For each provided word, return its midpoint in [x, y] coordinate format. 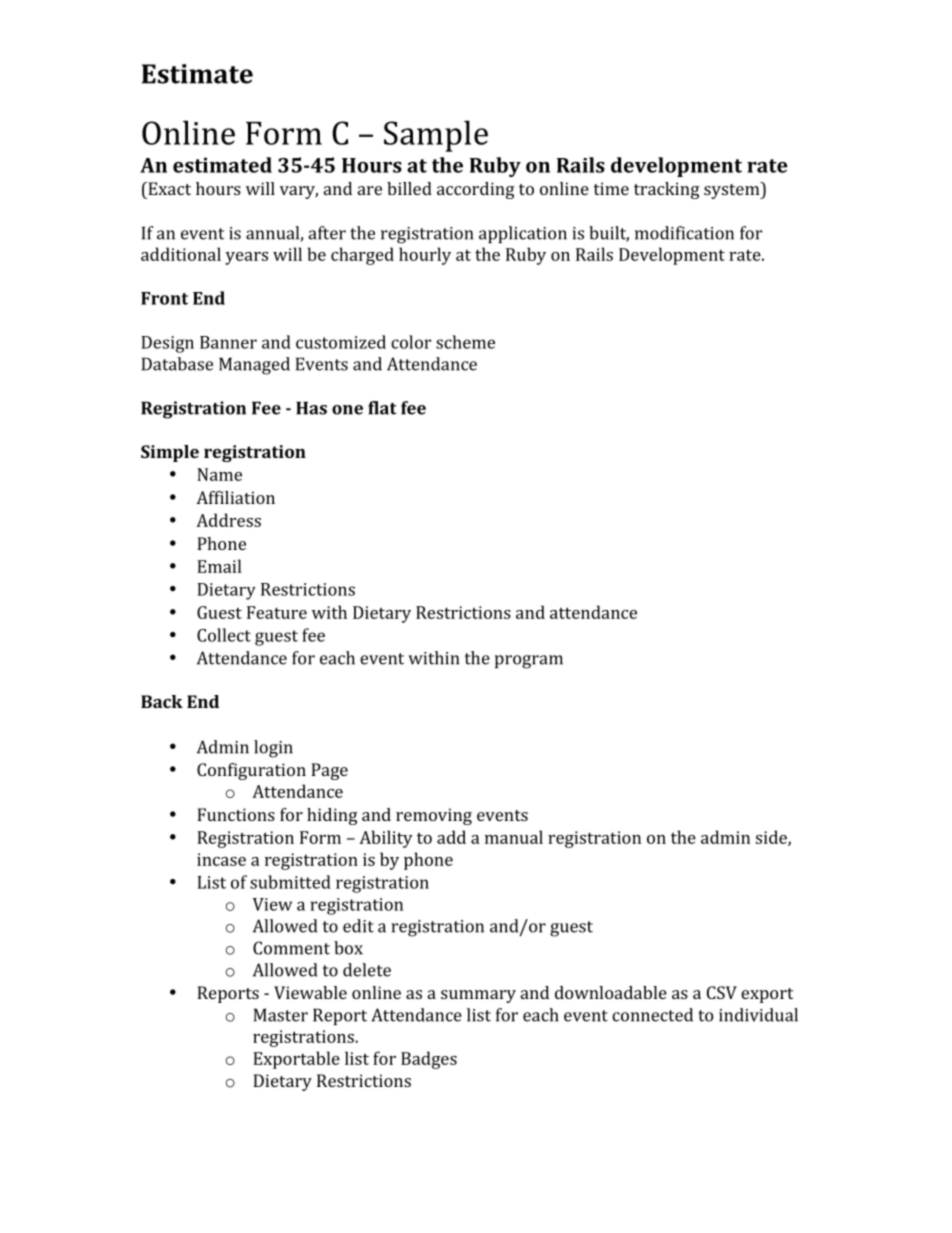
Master [281, 1015]
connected [652, 1015]
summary [478, 996]
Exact [168, 188]
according [476, 190]
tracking [667, 190]
